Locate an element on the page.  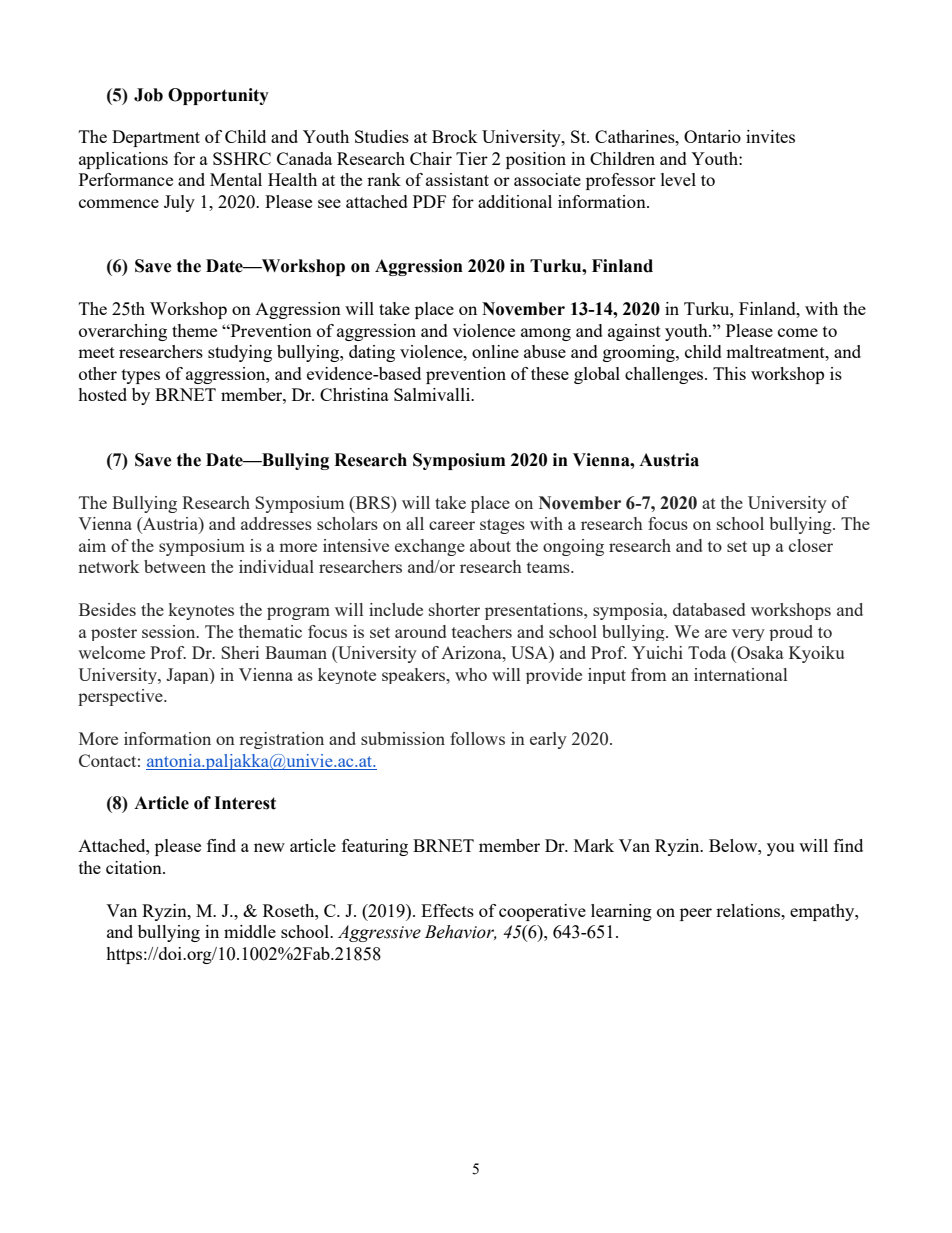
closer is located at coordinates (811, 545).
